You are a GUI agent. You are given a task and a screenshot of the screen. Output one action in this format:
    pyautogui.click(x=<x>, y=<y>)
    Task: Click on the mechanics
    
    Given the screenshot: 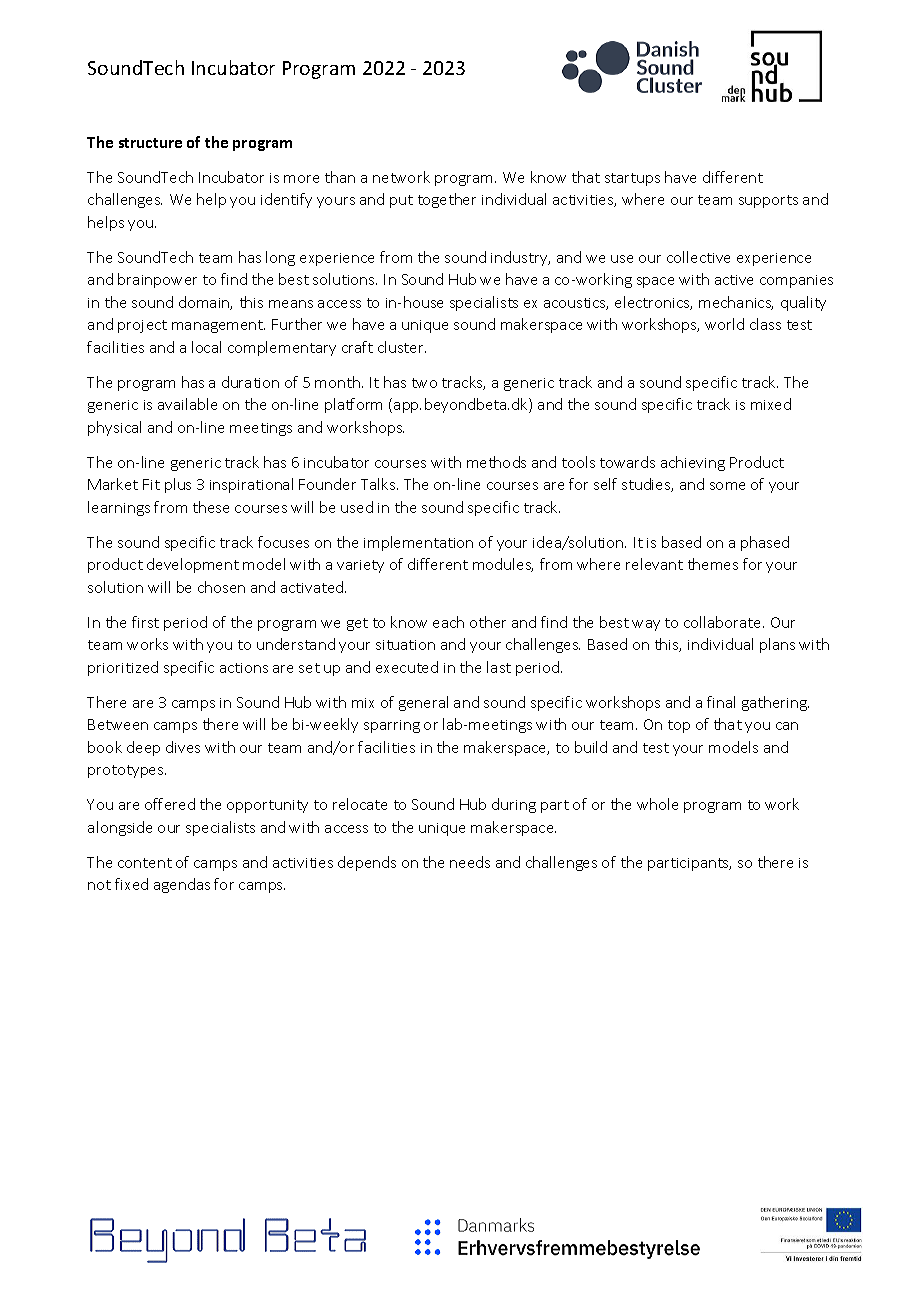 What is the action you would take?
    pyautogui.click(x=736, y=303)
